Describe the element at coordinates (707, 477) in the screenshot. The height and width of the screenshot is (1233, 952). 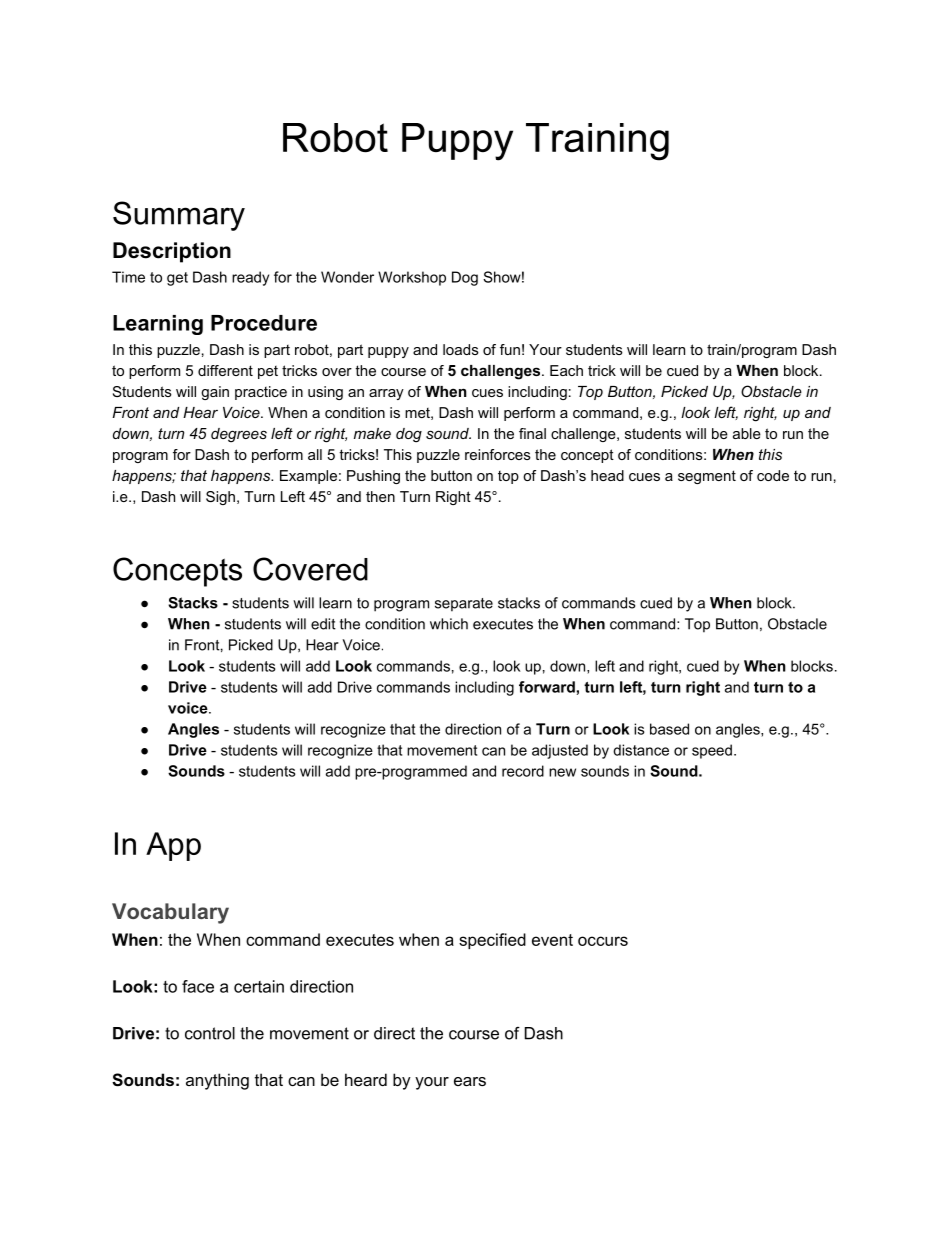
I see `segment` at that location.
